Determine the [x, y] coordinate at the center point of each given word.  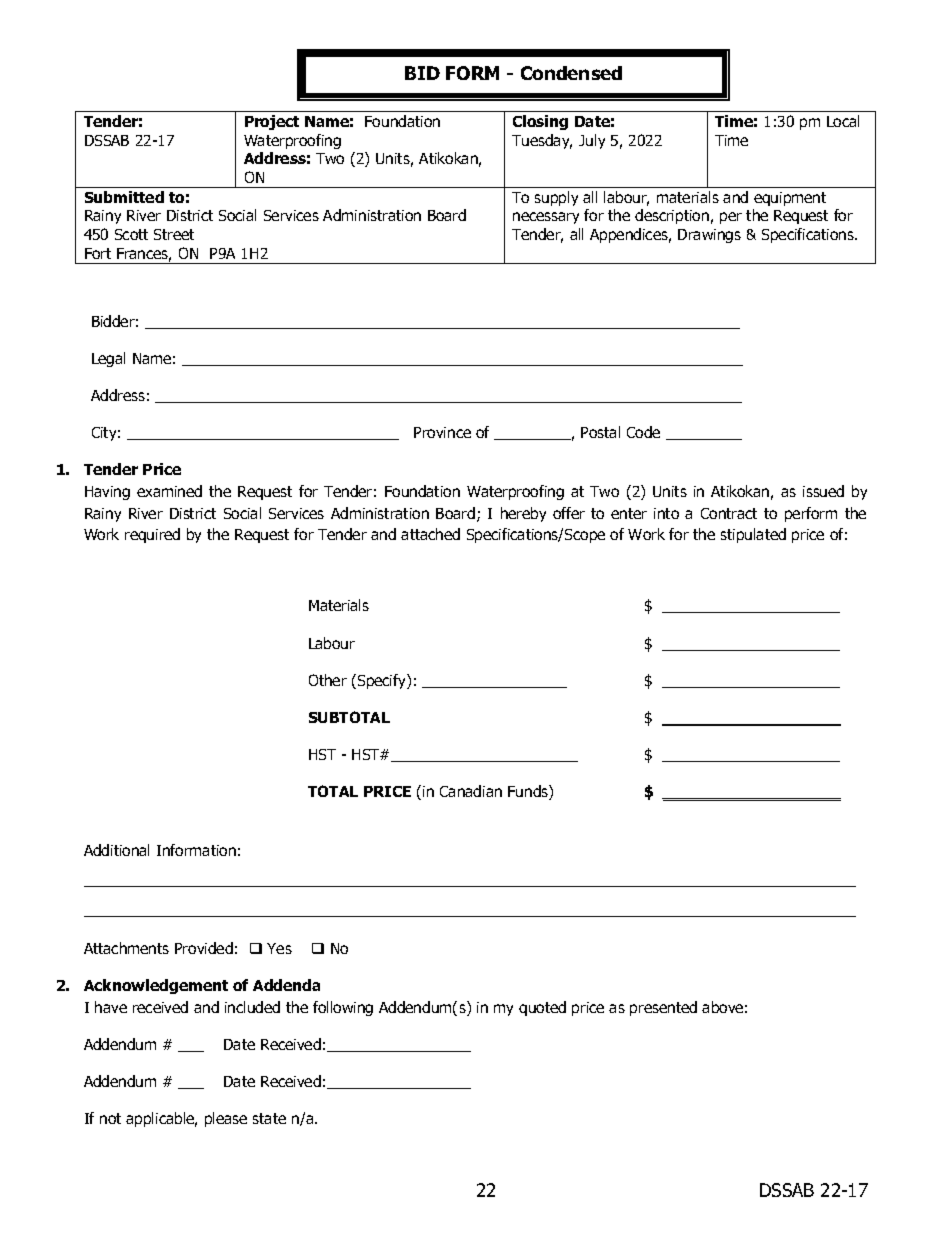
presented [663, 1008]
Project [272, 122]
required [152, 535]
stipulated [753, 535]
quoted [542, 1008]
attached [430, 534]
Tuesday [542, 141]
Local [843, 121]
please [226, 1119]
